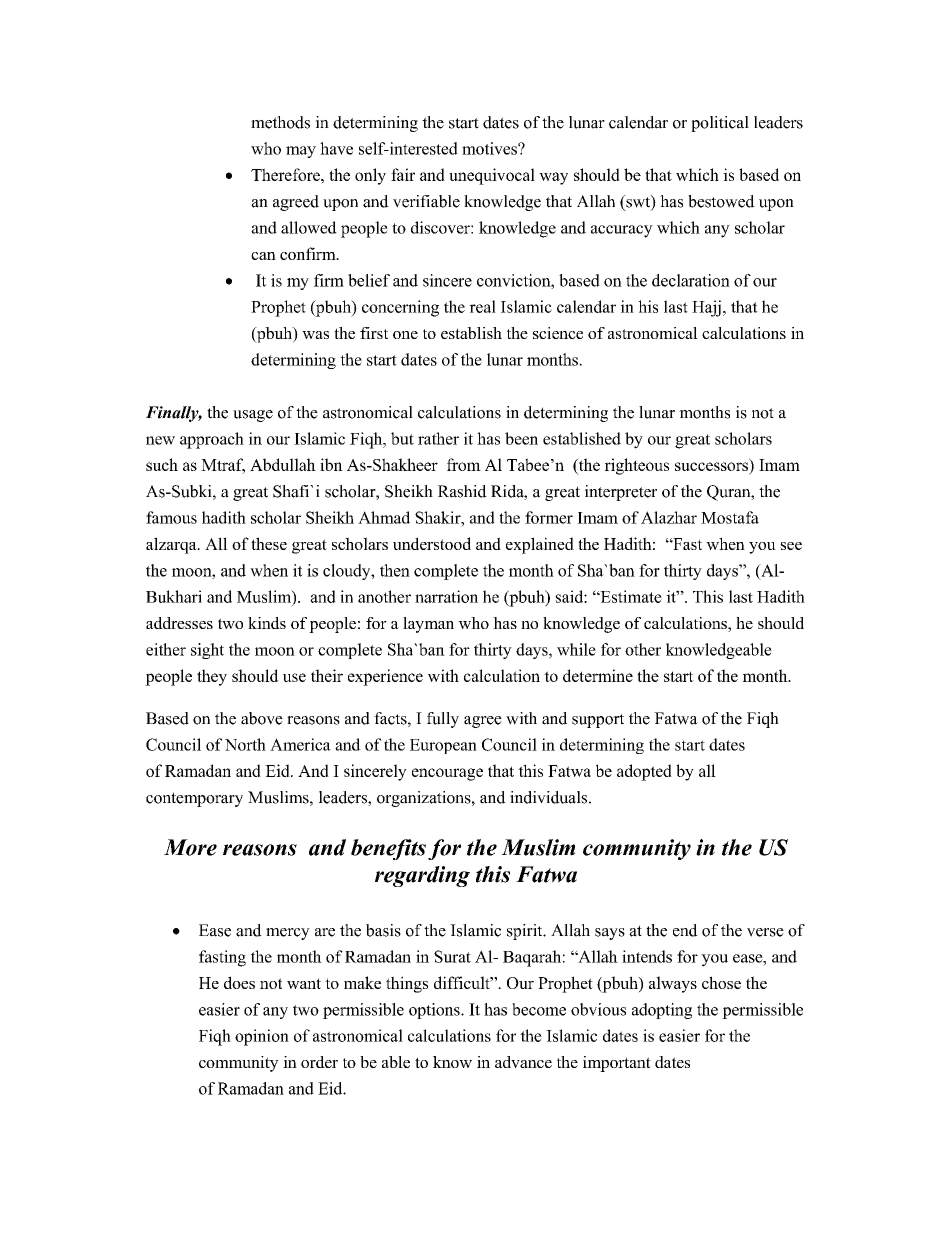 The height and width of the screenshot is (1233, 952). What do you see at coordinates (435, 1011) in the screenshot?
I see `options` at bounding box center [435, 1011].
